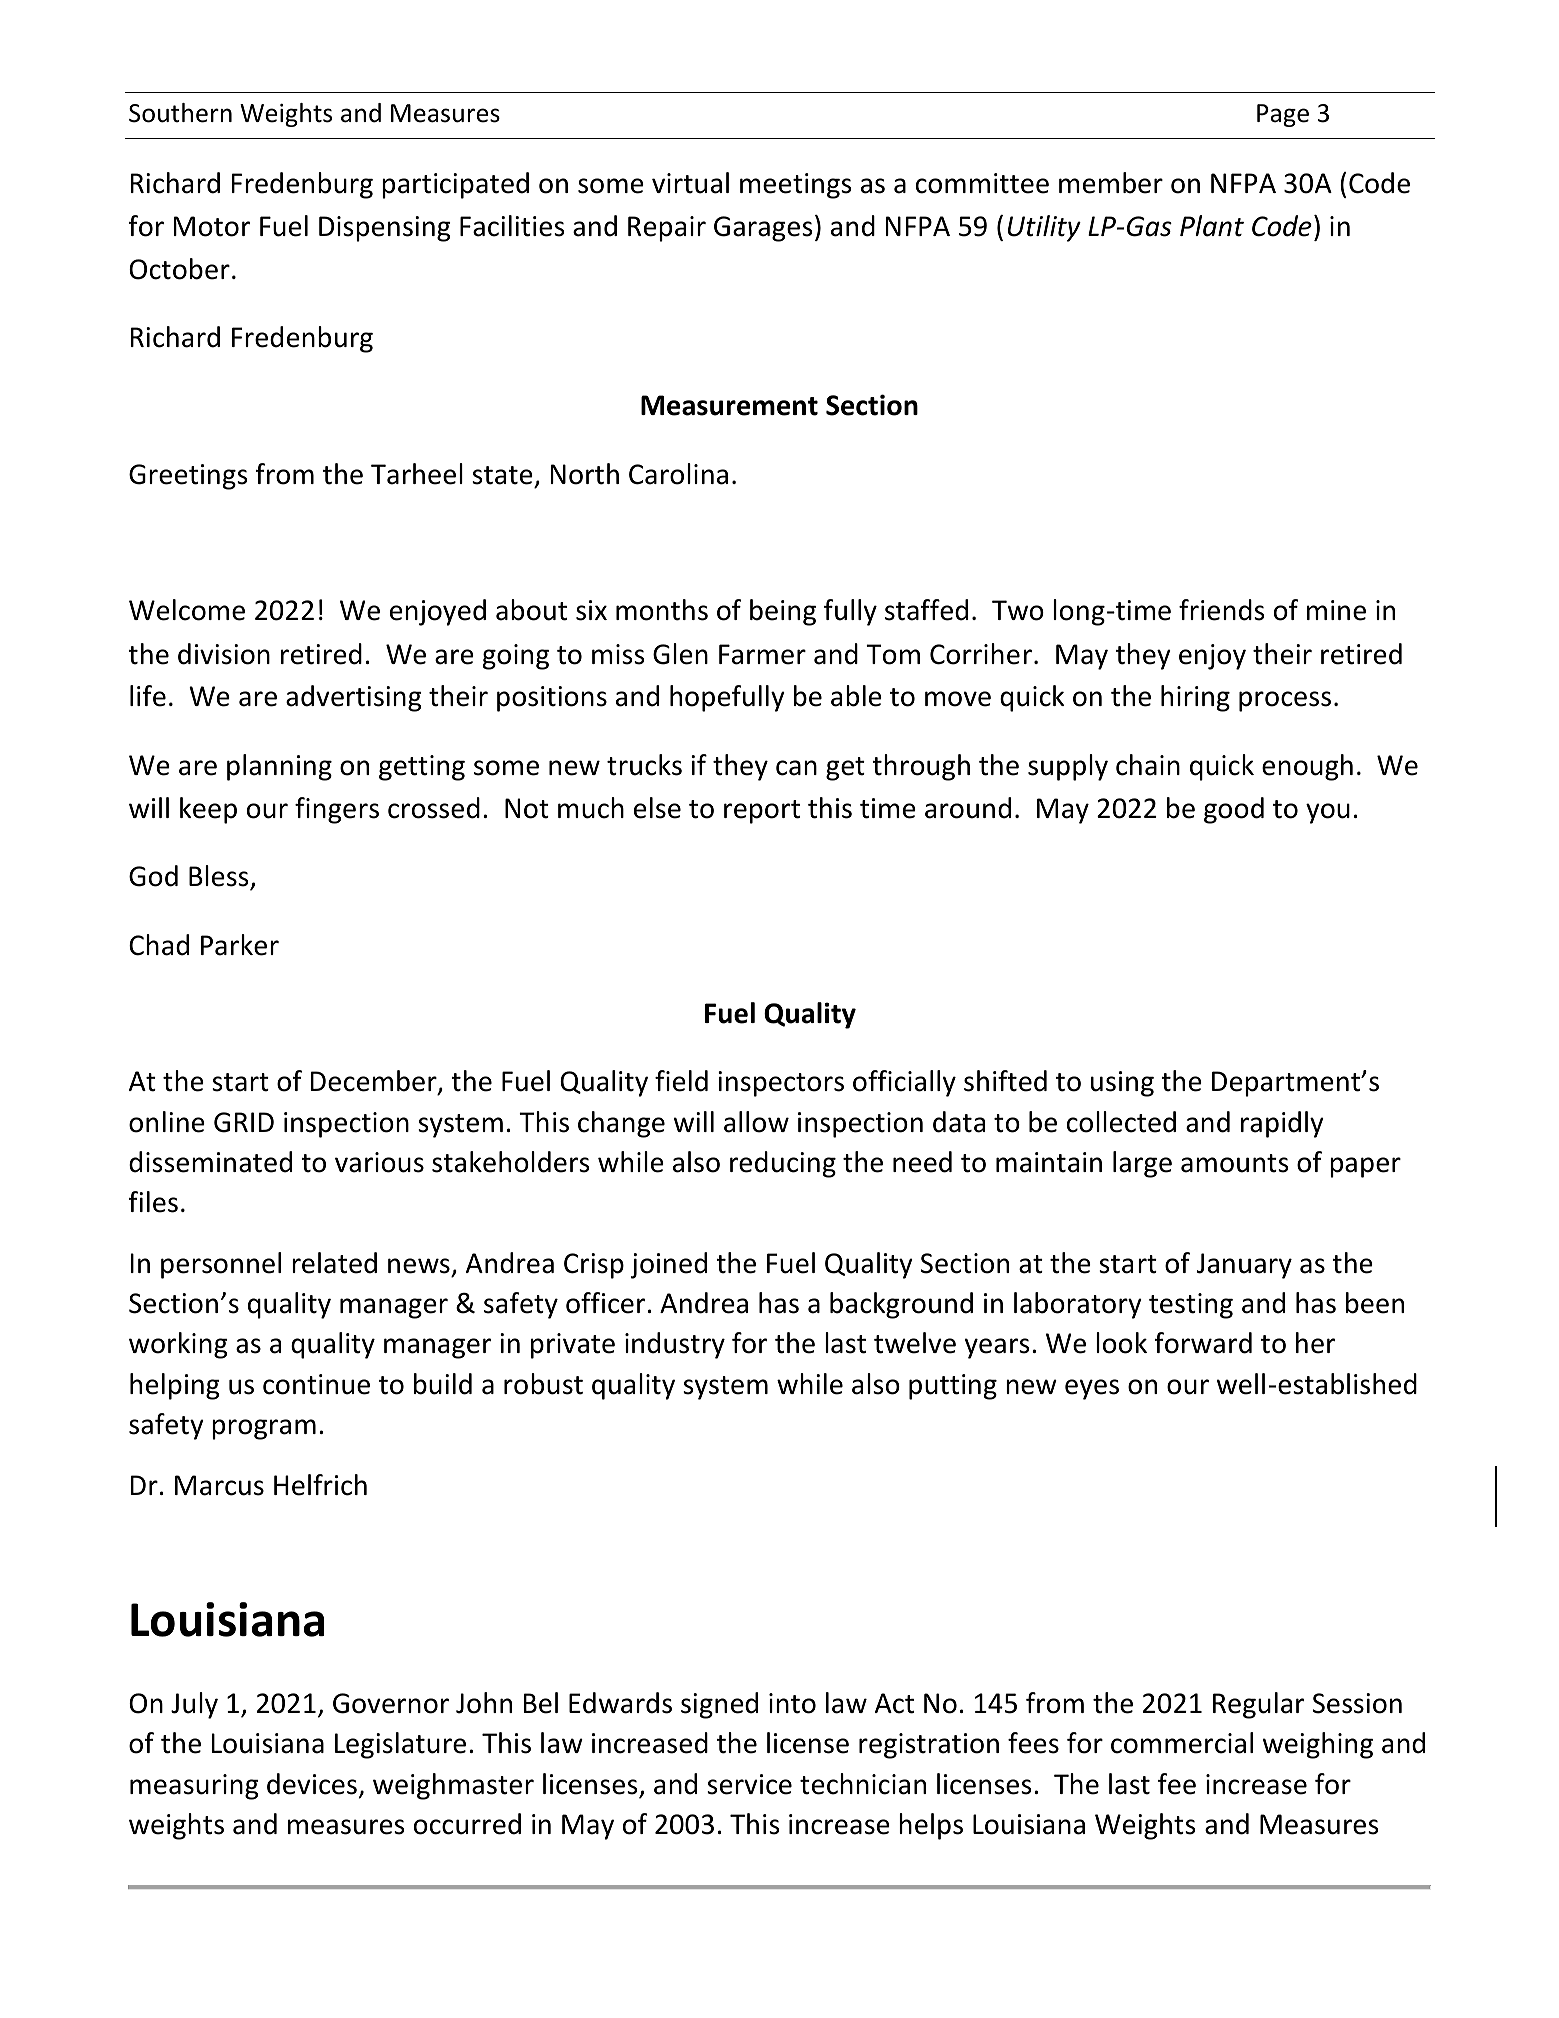 This image has height=2018, width=1559. Describe the element at coordinates (749, 1784) in the image. I see `service` at that location.
